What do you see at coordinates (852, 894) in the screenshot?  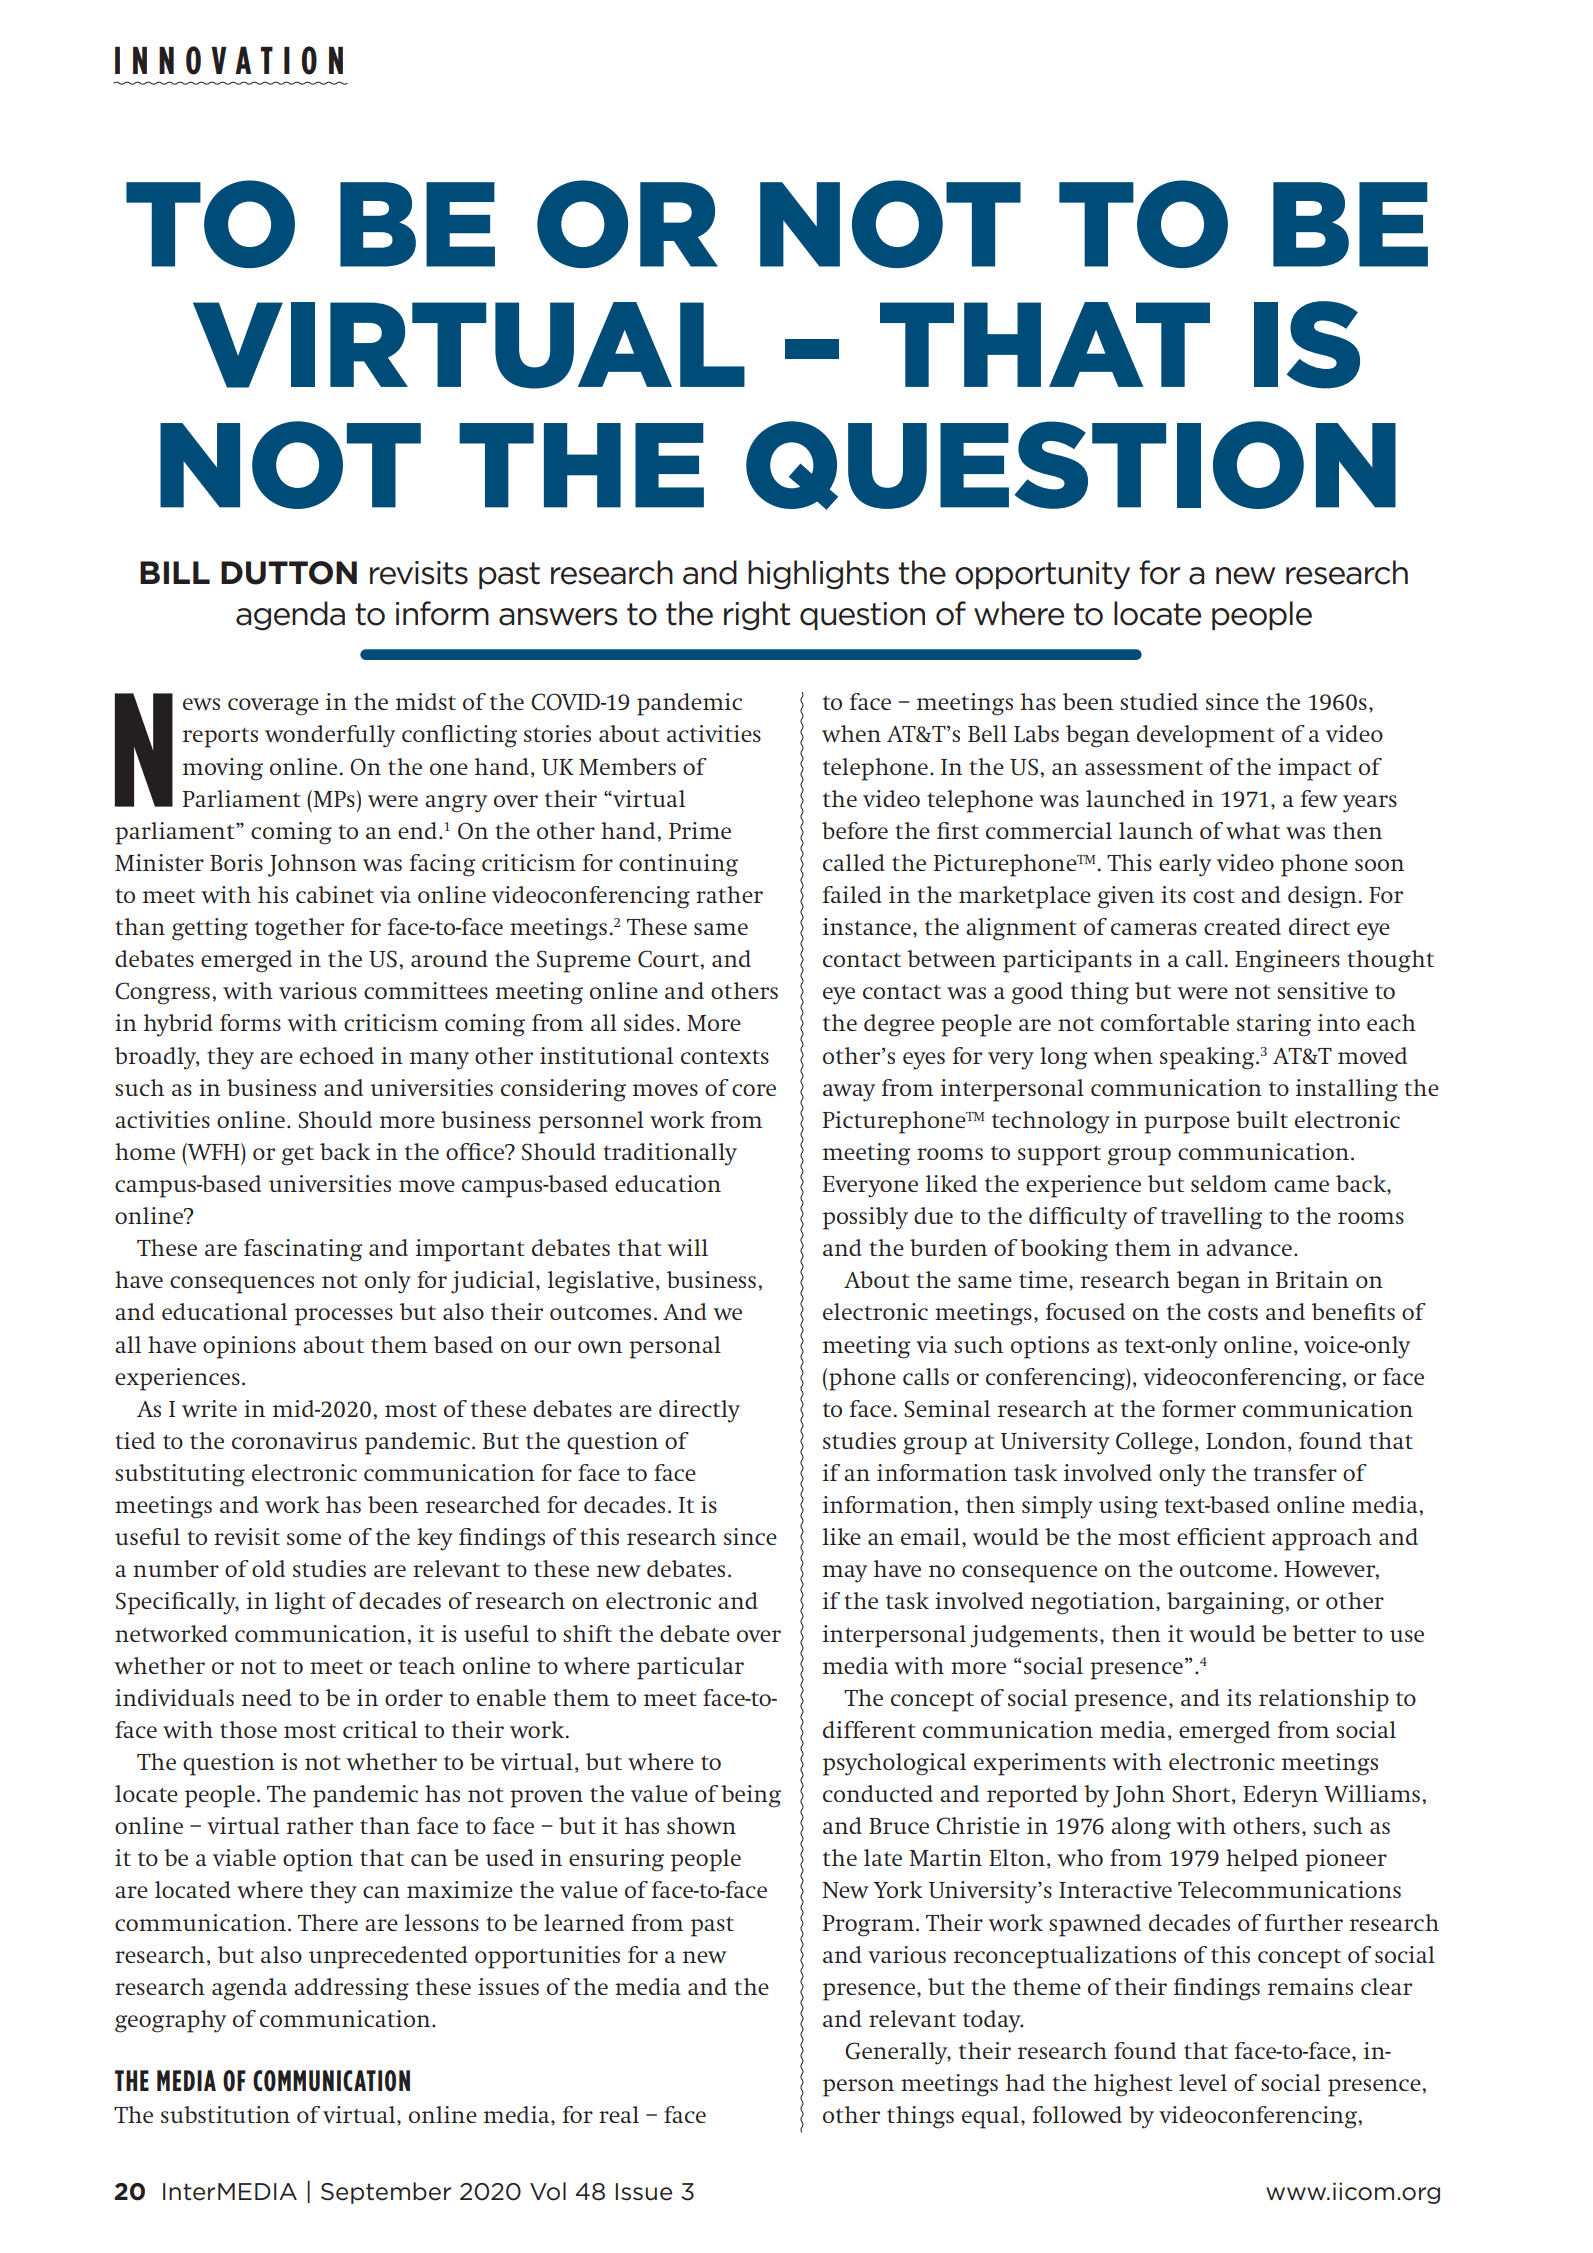 I see `failed` at bounding box center [852, 894].
